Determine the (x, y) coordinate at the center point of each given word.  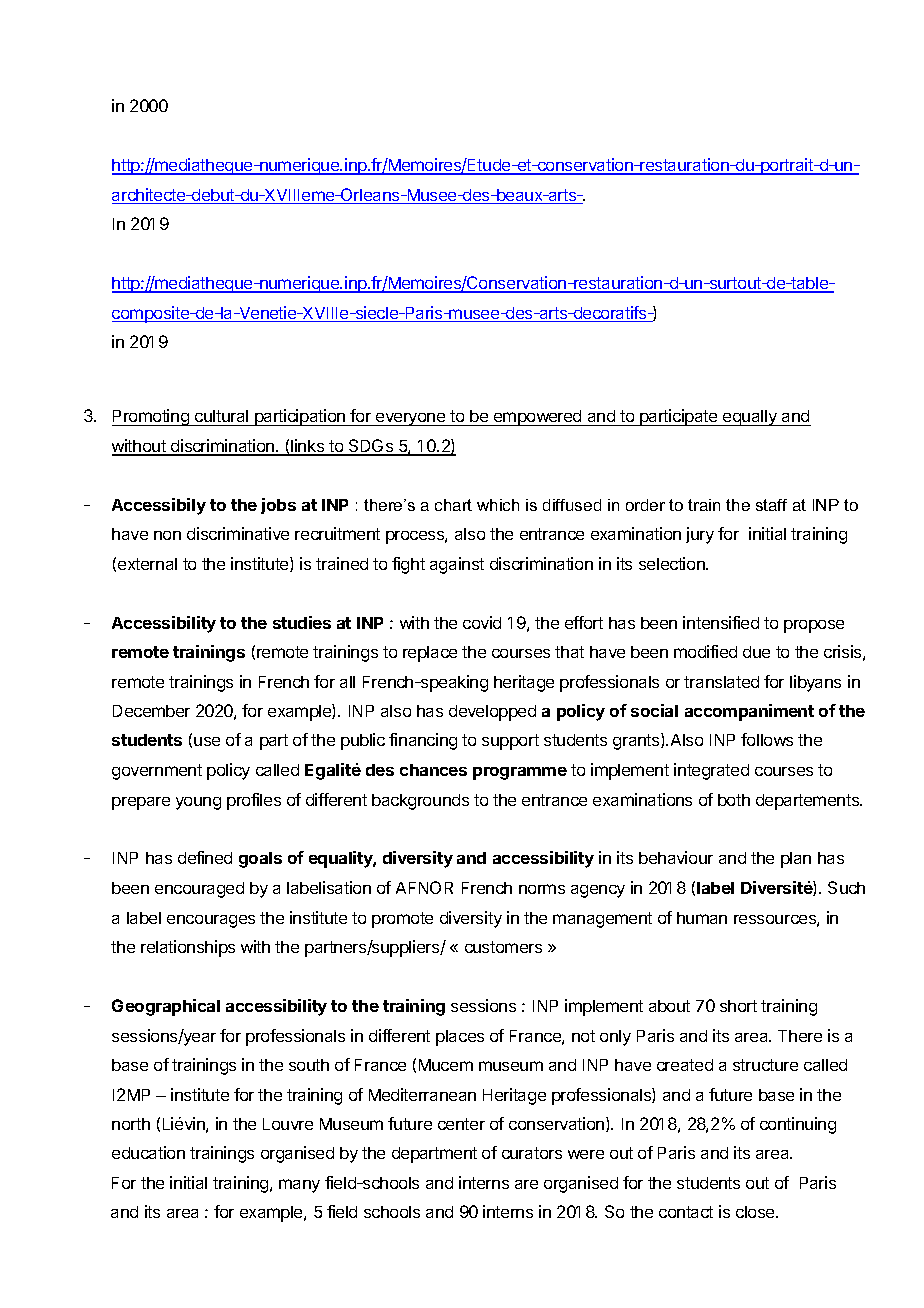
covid (482, 622)
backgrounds (420, 802)
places (460, 1038)
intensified (721, 622)
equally (750, 418)
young (198, 803)
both (734, 800)
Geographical (166, 1007)
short (738, 1006)
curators (532, 1153)
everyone (411, 419)
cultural (222, 418)
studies (302, 622)
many (299, 1186)
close (756, 1212)
